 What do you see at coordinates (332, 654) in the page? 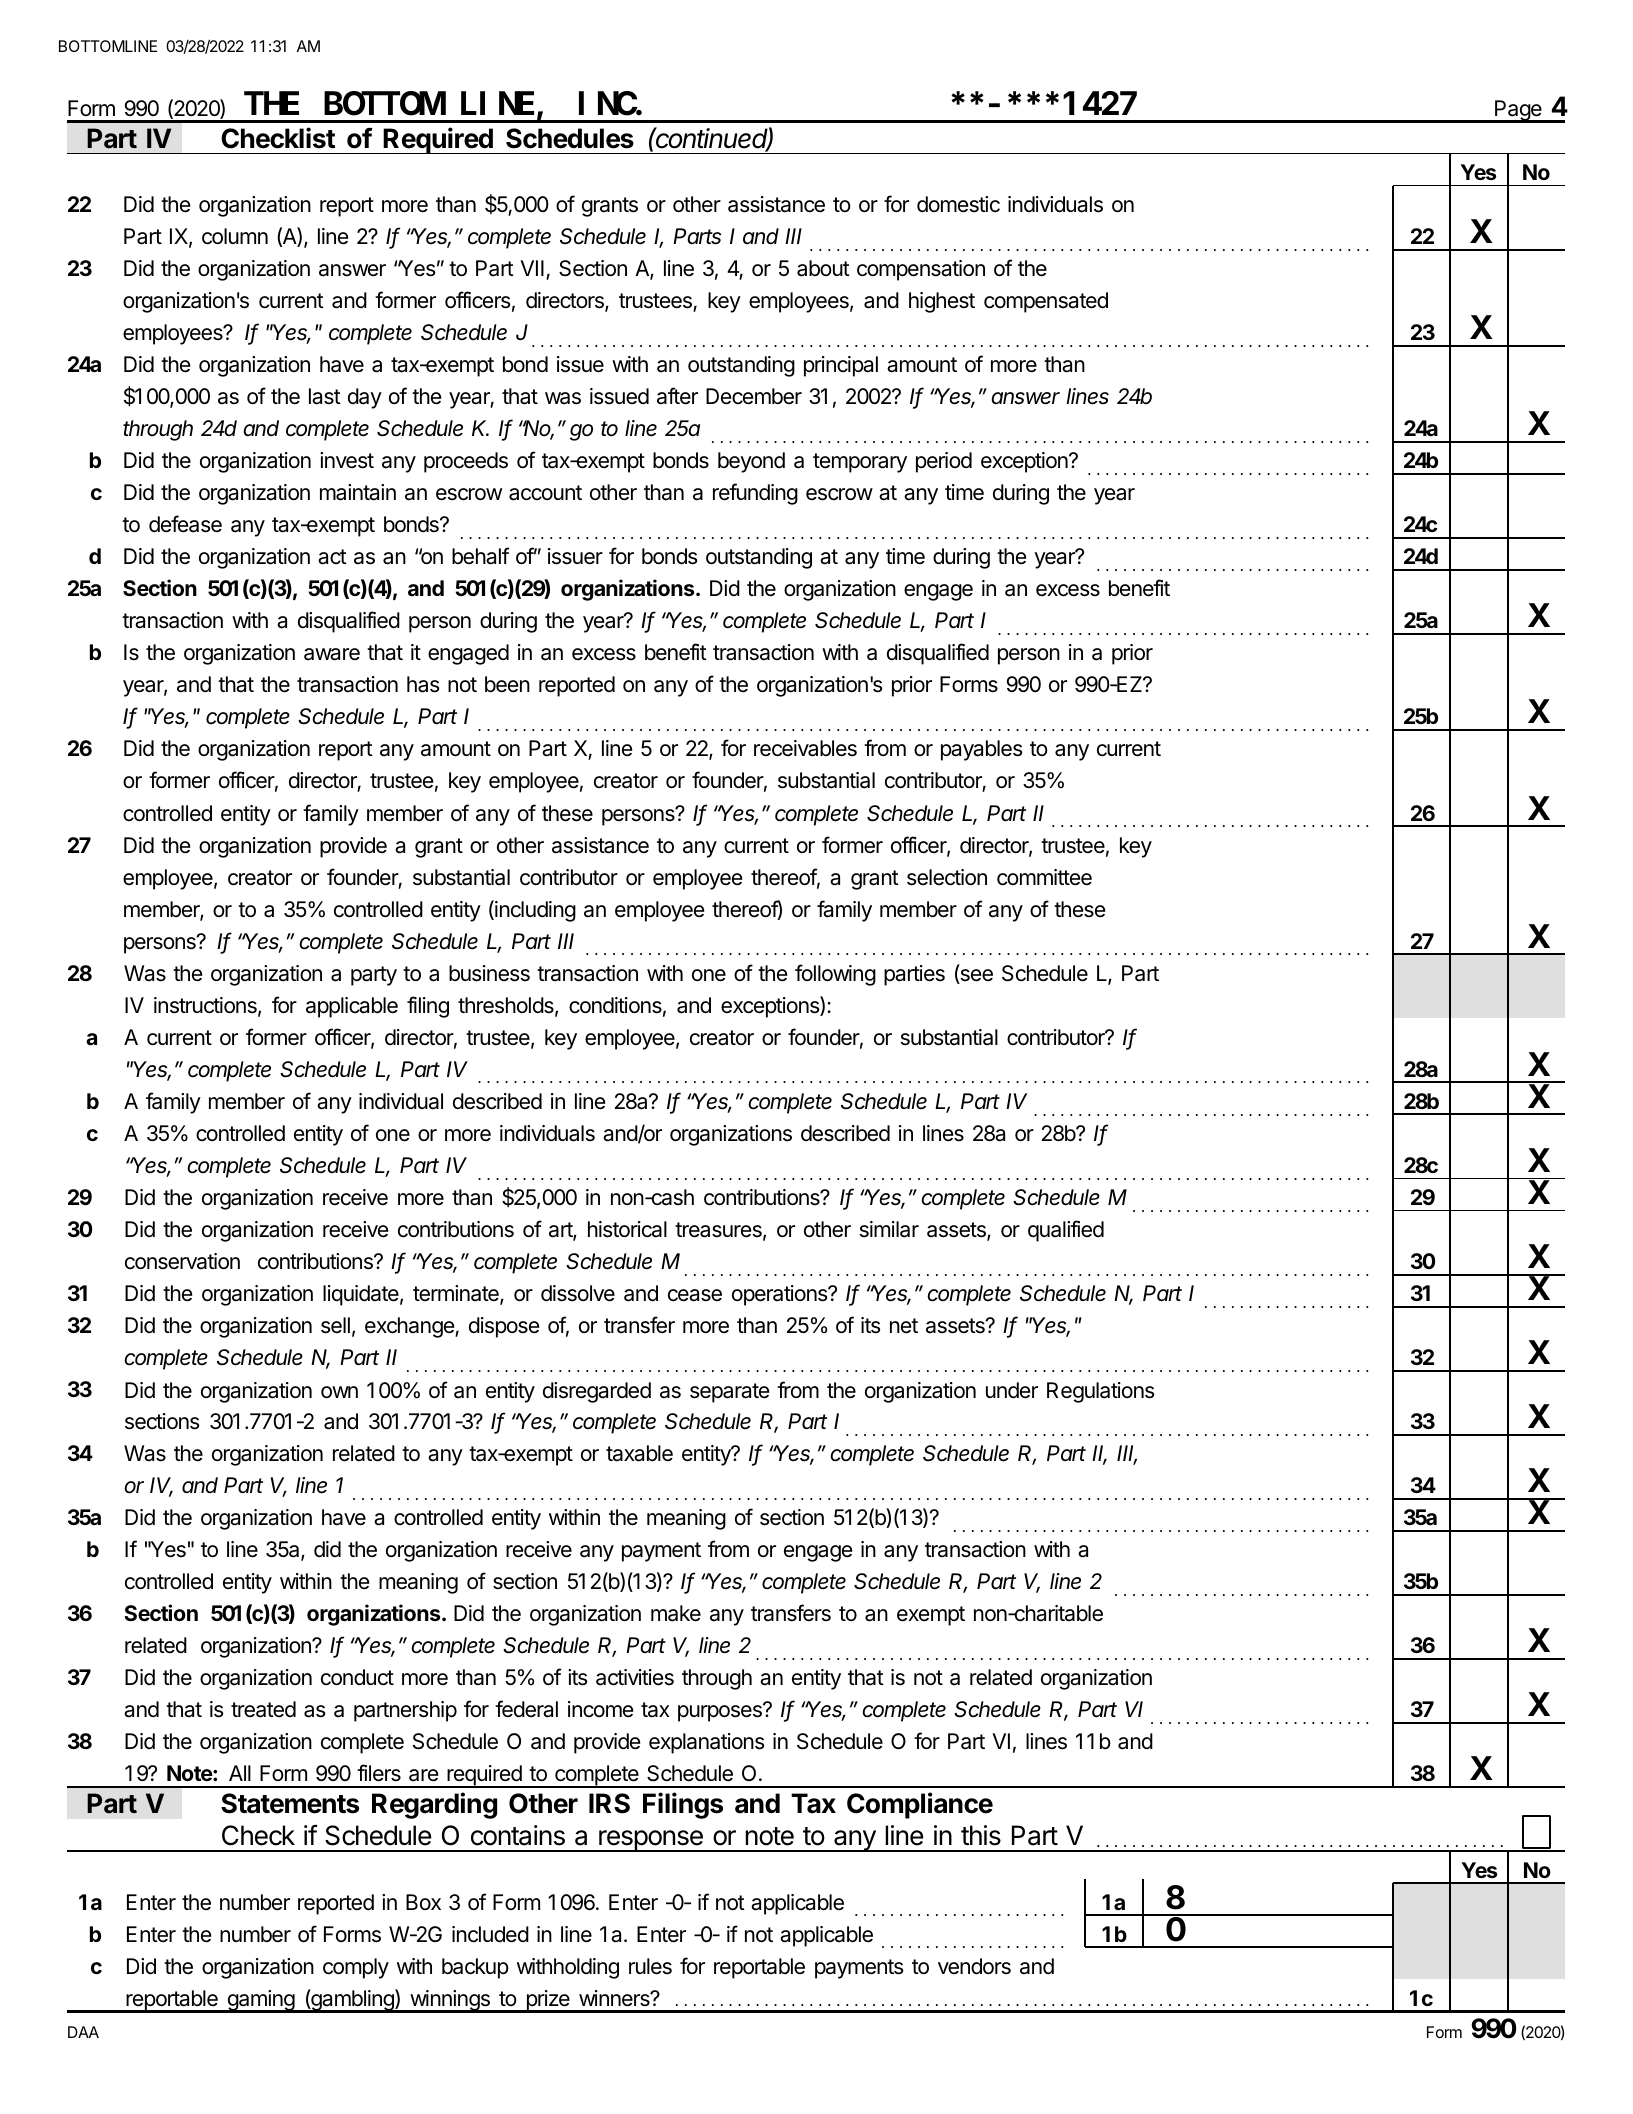
I see `aware` at bounding box center [332, 654].
